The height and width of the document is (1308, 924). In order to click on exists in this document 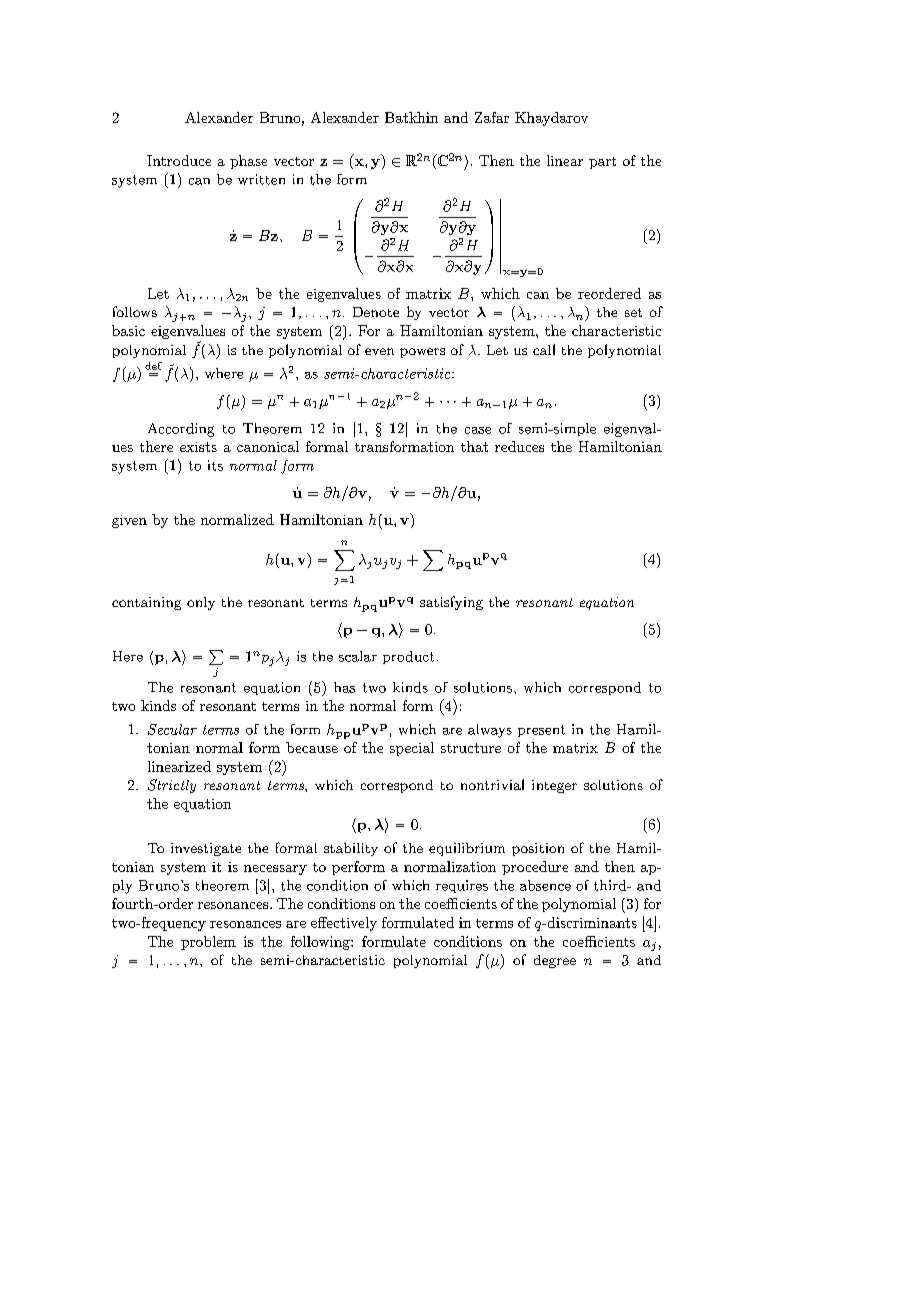, I will do `click(198, 447)`.
